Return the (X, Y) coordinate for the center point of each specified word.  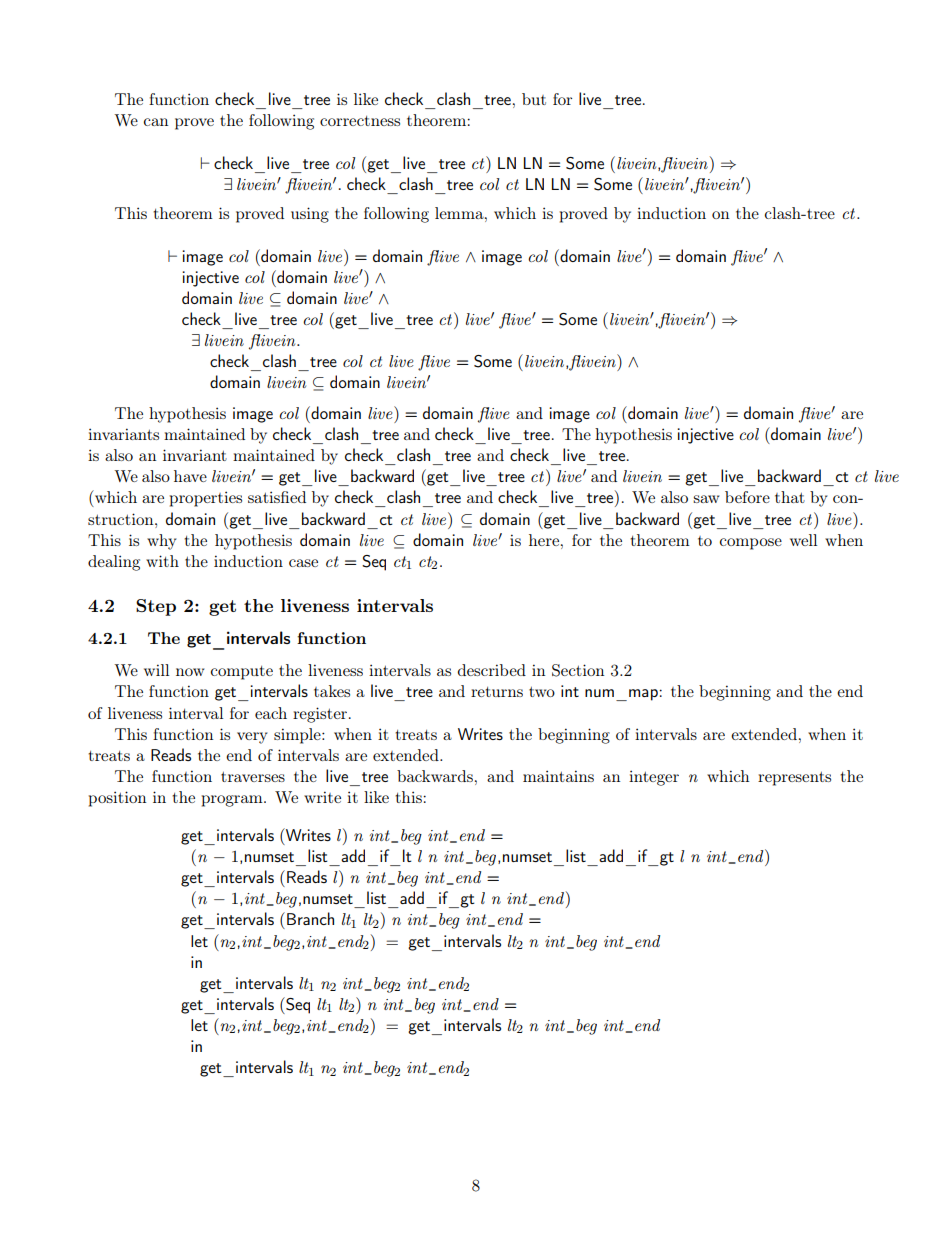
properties (206, 499)
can (156, 122)
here (545, 540)
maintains (558, 776)
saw (706, 499)
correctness (360, 121)
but (534, 99)
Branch (310, 918)
